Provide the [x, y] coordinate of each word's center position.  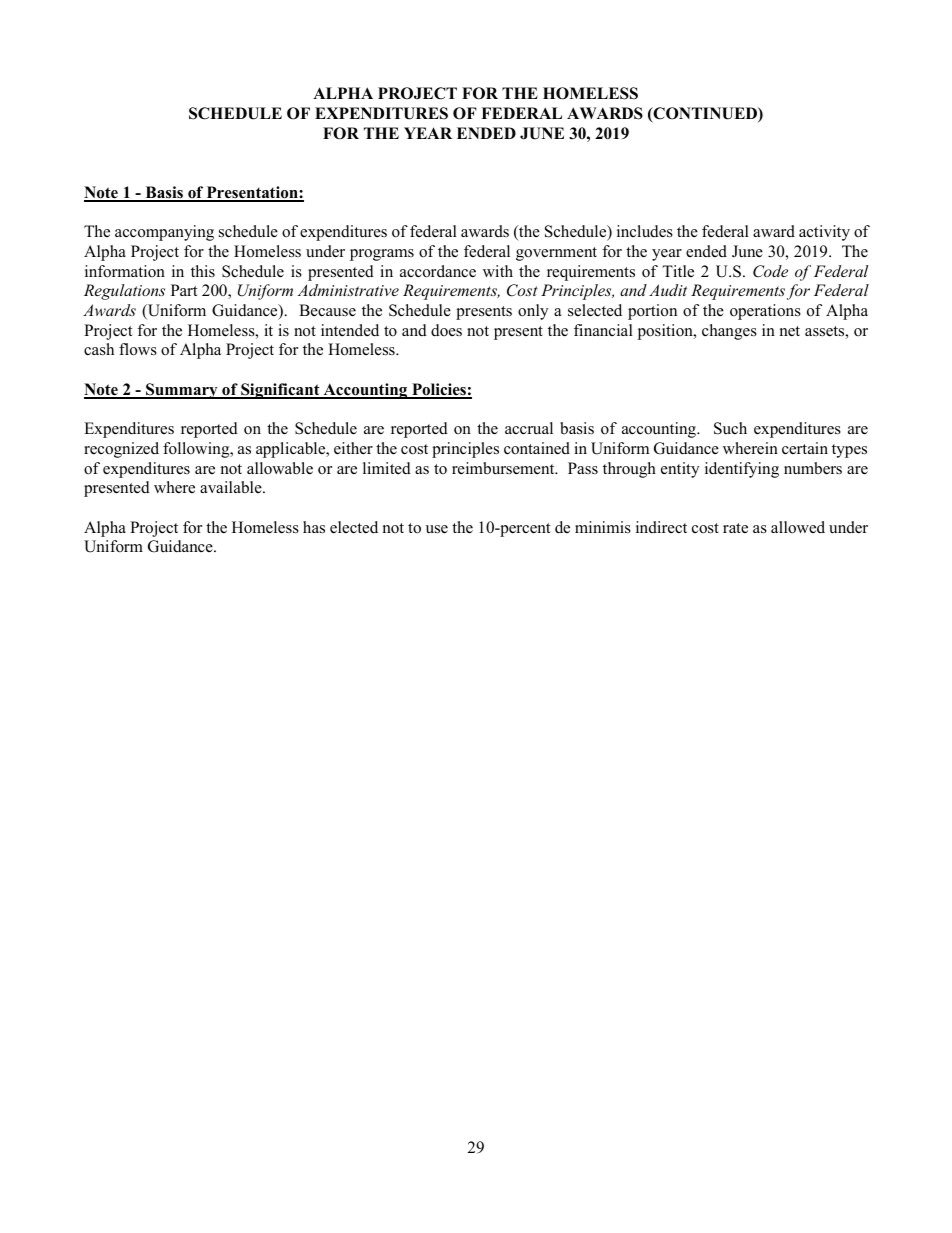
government [556, 254]
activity [824, 233]
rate [735, 528]
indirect [661, 527]
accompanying [164, 233]
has [314, 527]
